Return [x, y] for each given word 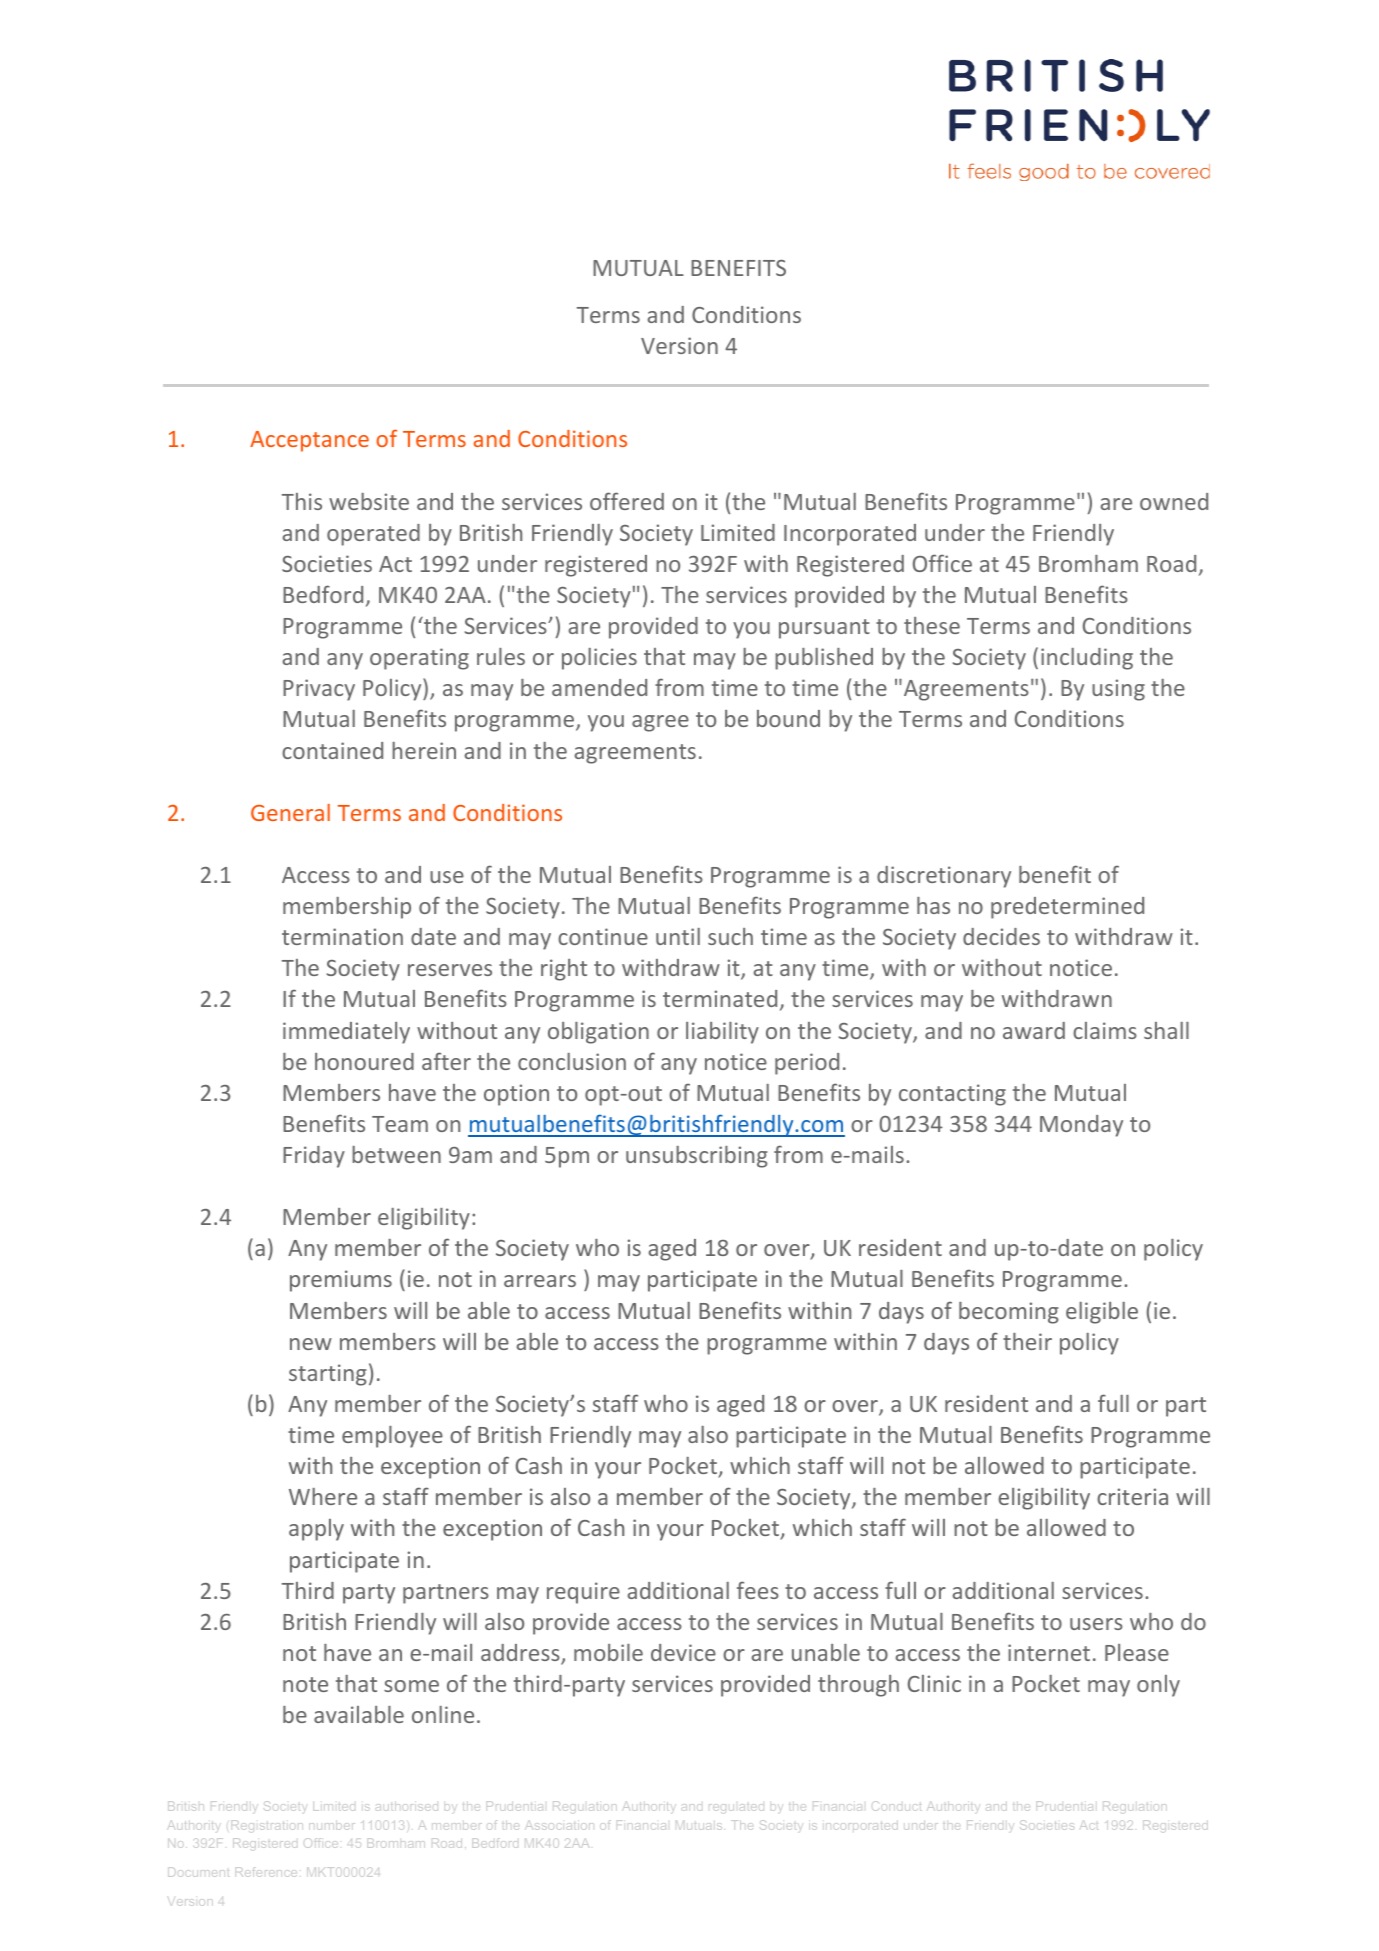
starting [328, 1375]
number [331, 1825]
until [678, 936]
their [1027, 1341]
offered [627, 501]
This [302, 501]
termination [342, 936]
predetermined [1067, 908]
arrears [540, 1281]
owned [1174, 501]
